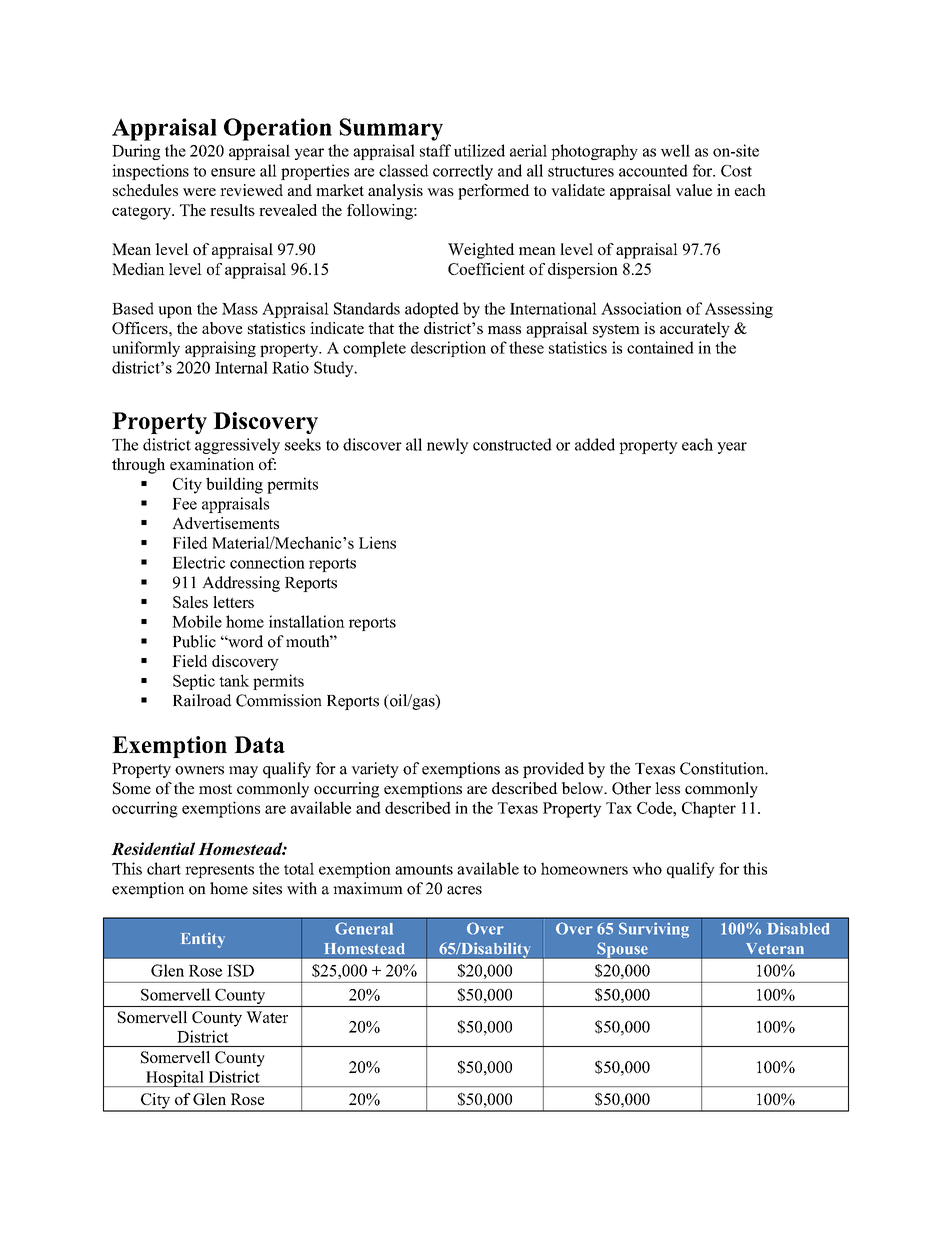  I want to click on Chapter, so click(709, 809).
